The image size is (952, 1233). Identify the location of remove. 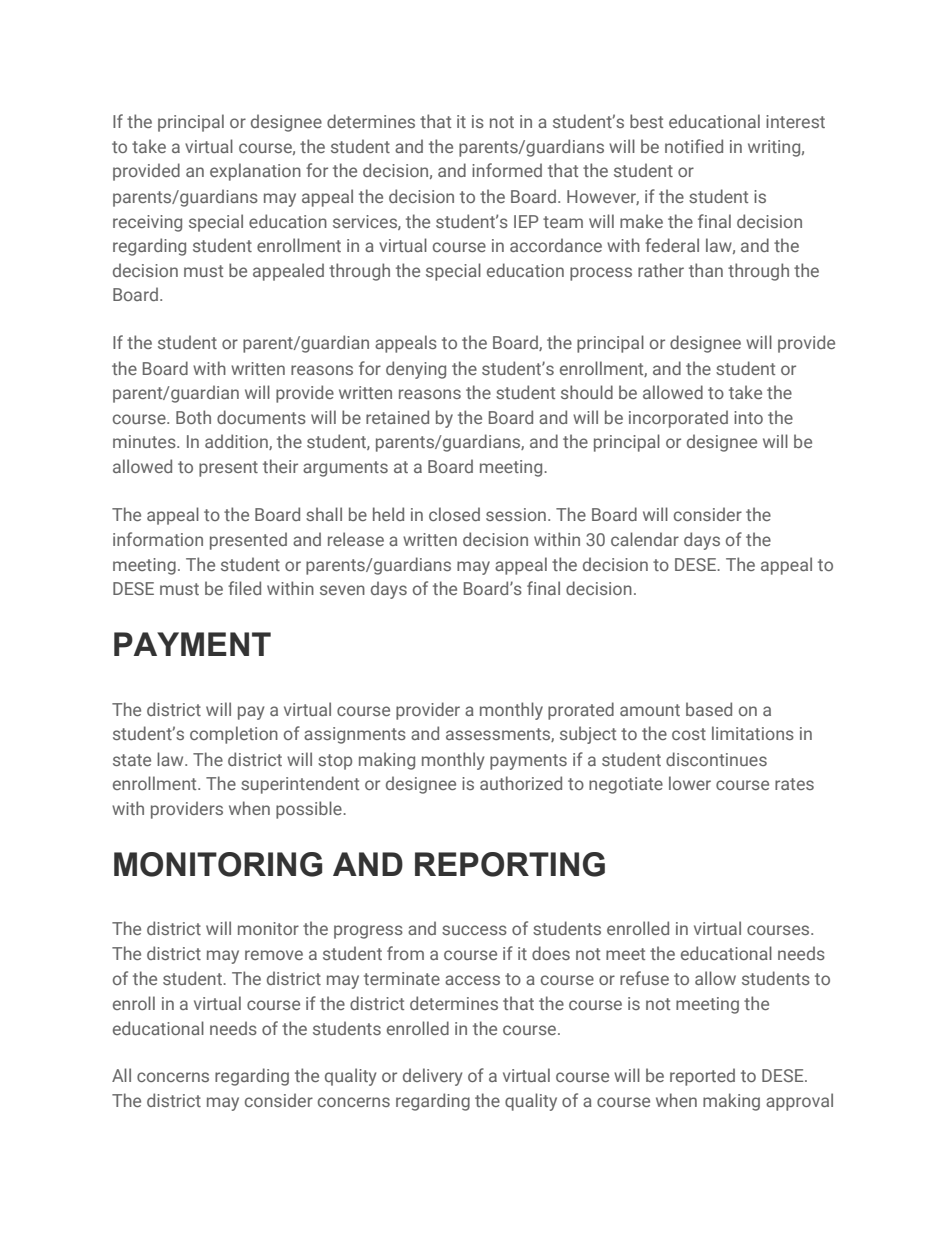
(274, 955).
